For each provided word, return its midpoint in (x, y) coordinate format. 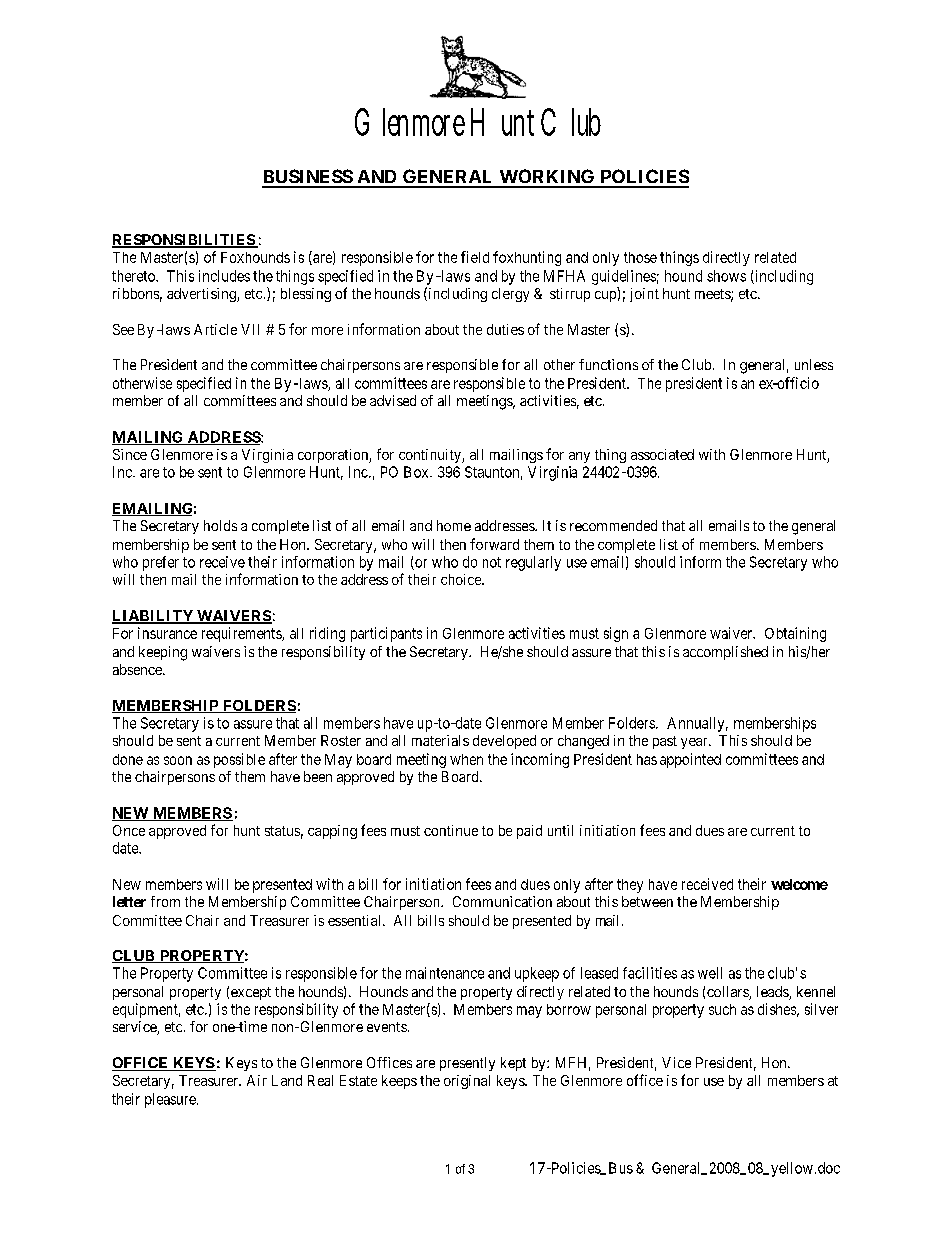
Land (287, 1080)
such (722, 1009)
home (454, 525)
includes (224, 276)
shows (726, 276)
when (466, 759)
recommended (613, 525)
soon (178, 760)
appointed (690, 760)
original (467, 1082)
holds (220, 525)
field (475, 257)
